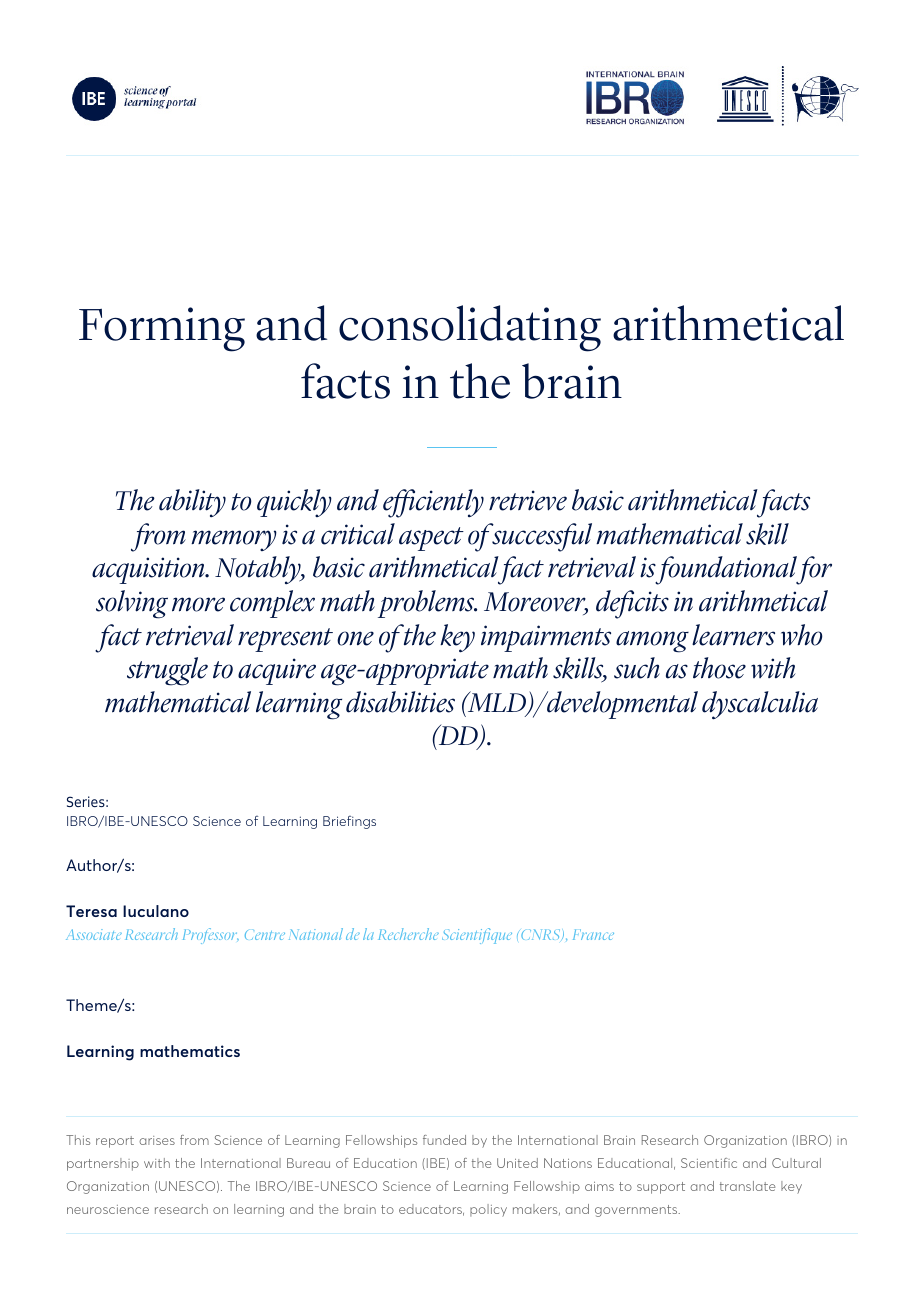 The width and height of the screenshot is (924, 1308). What do you see at coordinates (747, 1186) in the screenshot?
I see `translate` at bounding box center [747, 1186].
